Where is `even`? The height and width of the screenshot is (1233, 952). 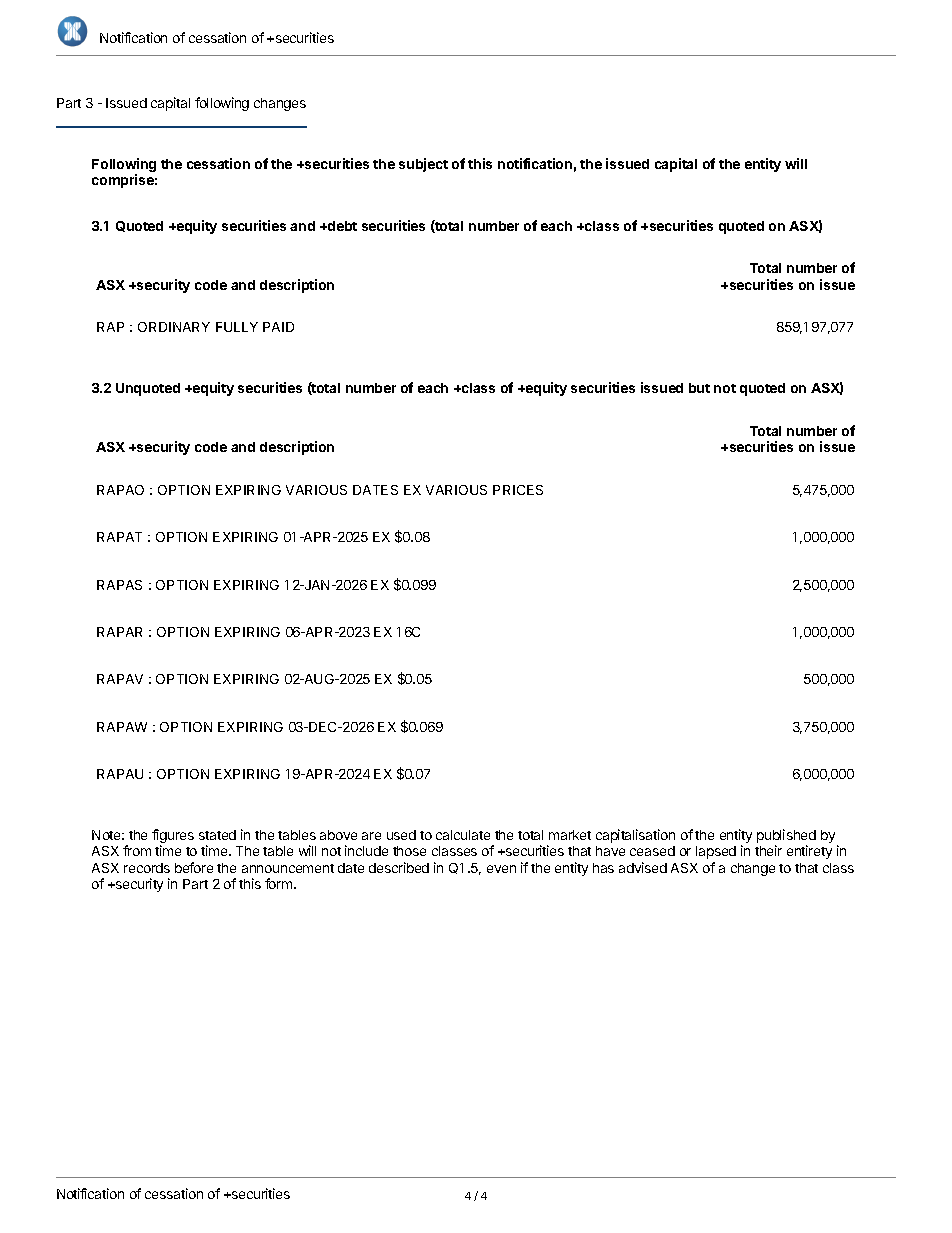
even is located at coordinates (501, 869).
